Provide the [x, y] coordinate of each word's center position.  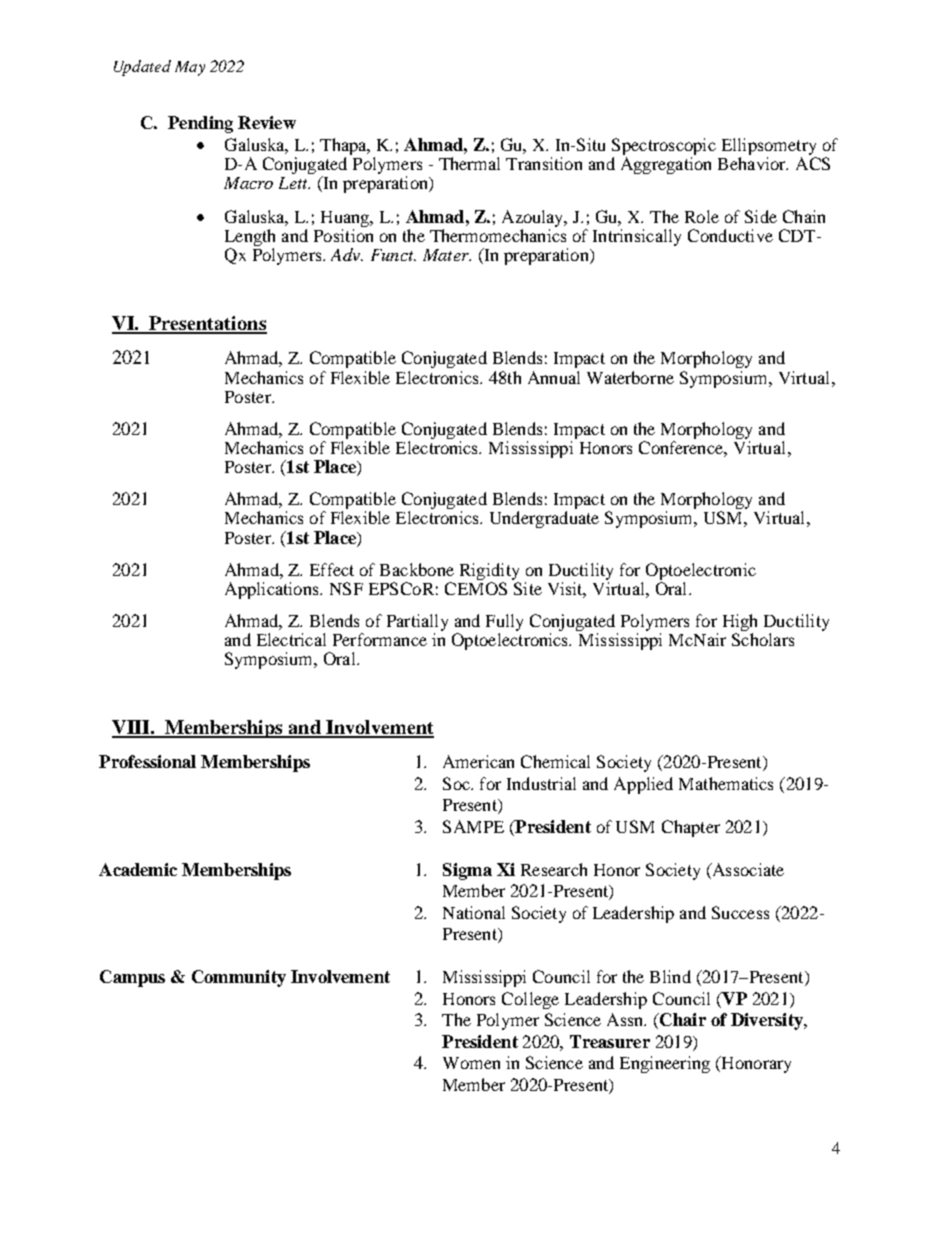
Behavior [753, 163]
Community [239, 978]
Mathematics [726, 783]
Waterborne [630, 377]
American [478, 761]
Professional [147, 761]
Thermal [469, 163]
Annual [554, 377]
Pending [200, 124]
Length [250, 237]
